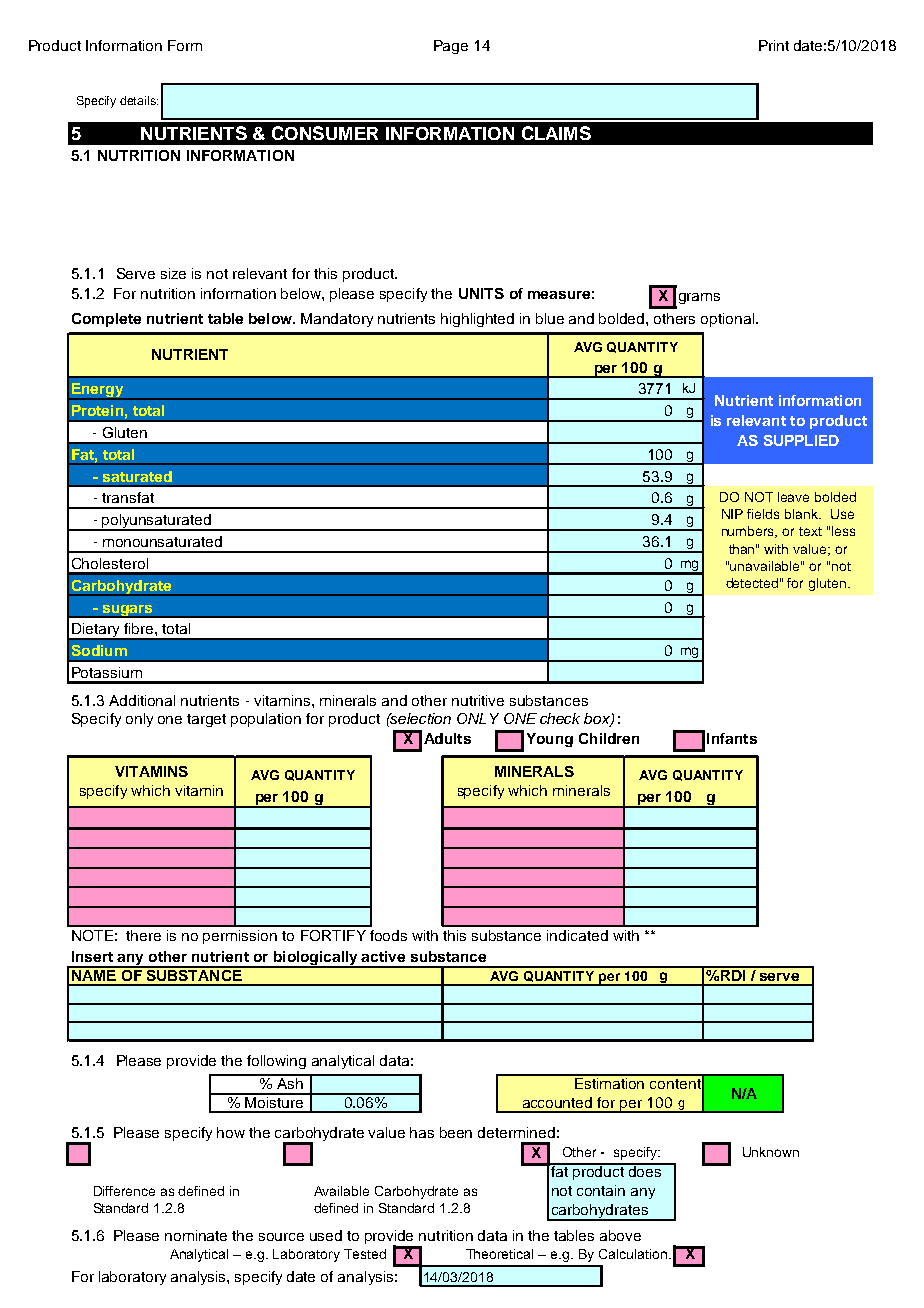 The image size is (924, 1308). Describe the element at coordinates (729, 320) in the page. I see `optional` at that location.
